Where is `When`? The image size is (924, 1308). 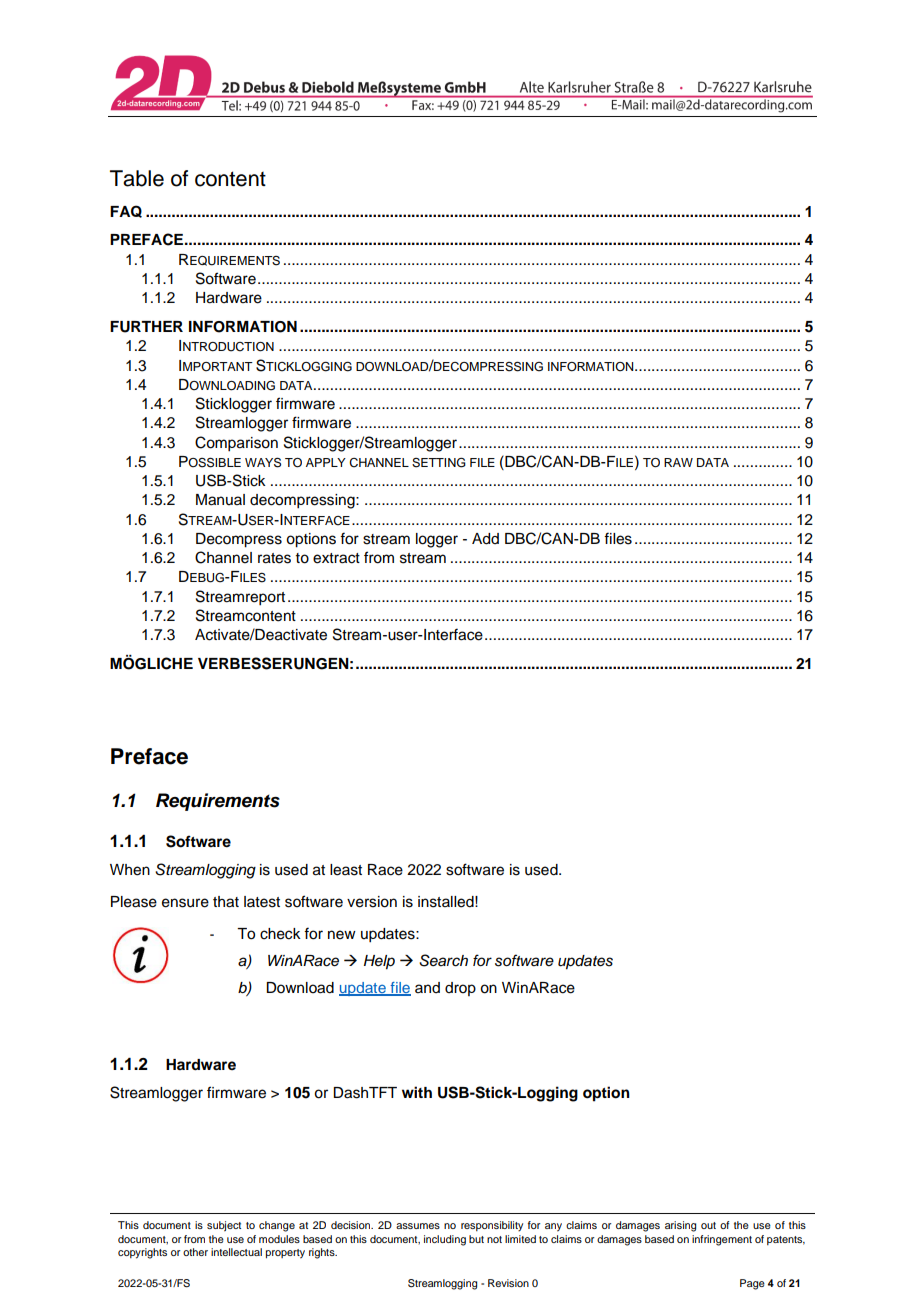 When is located at coordinates (130, 870).
